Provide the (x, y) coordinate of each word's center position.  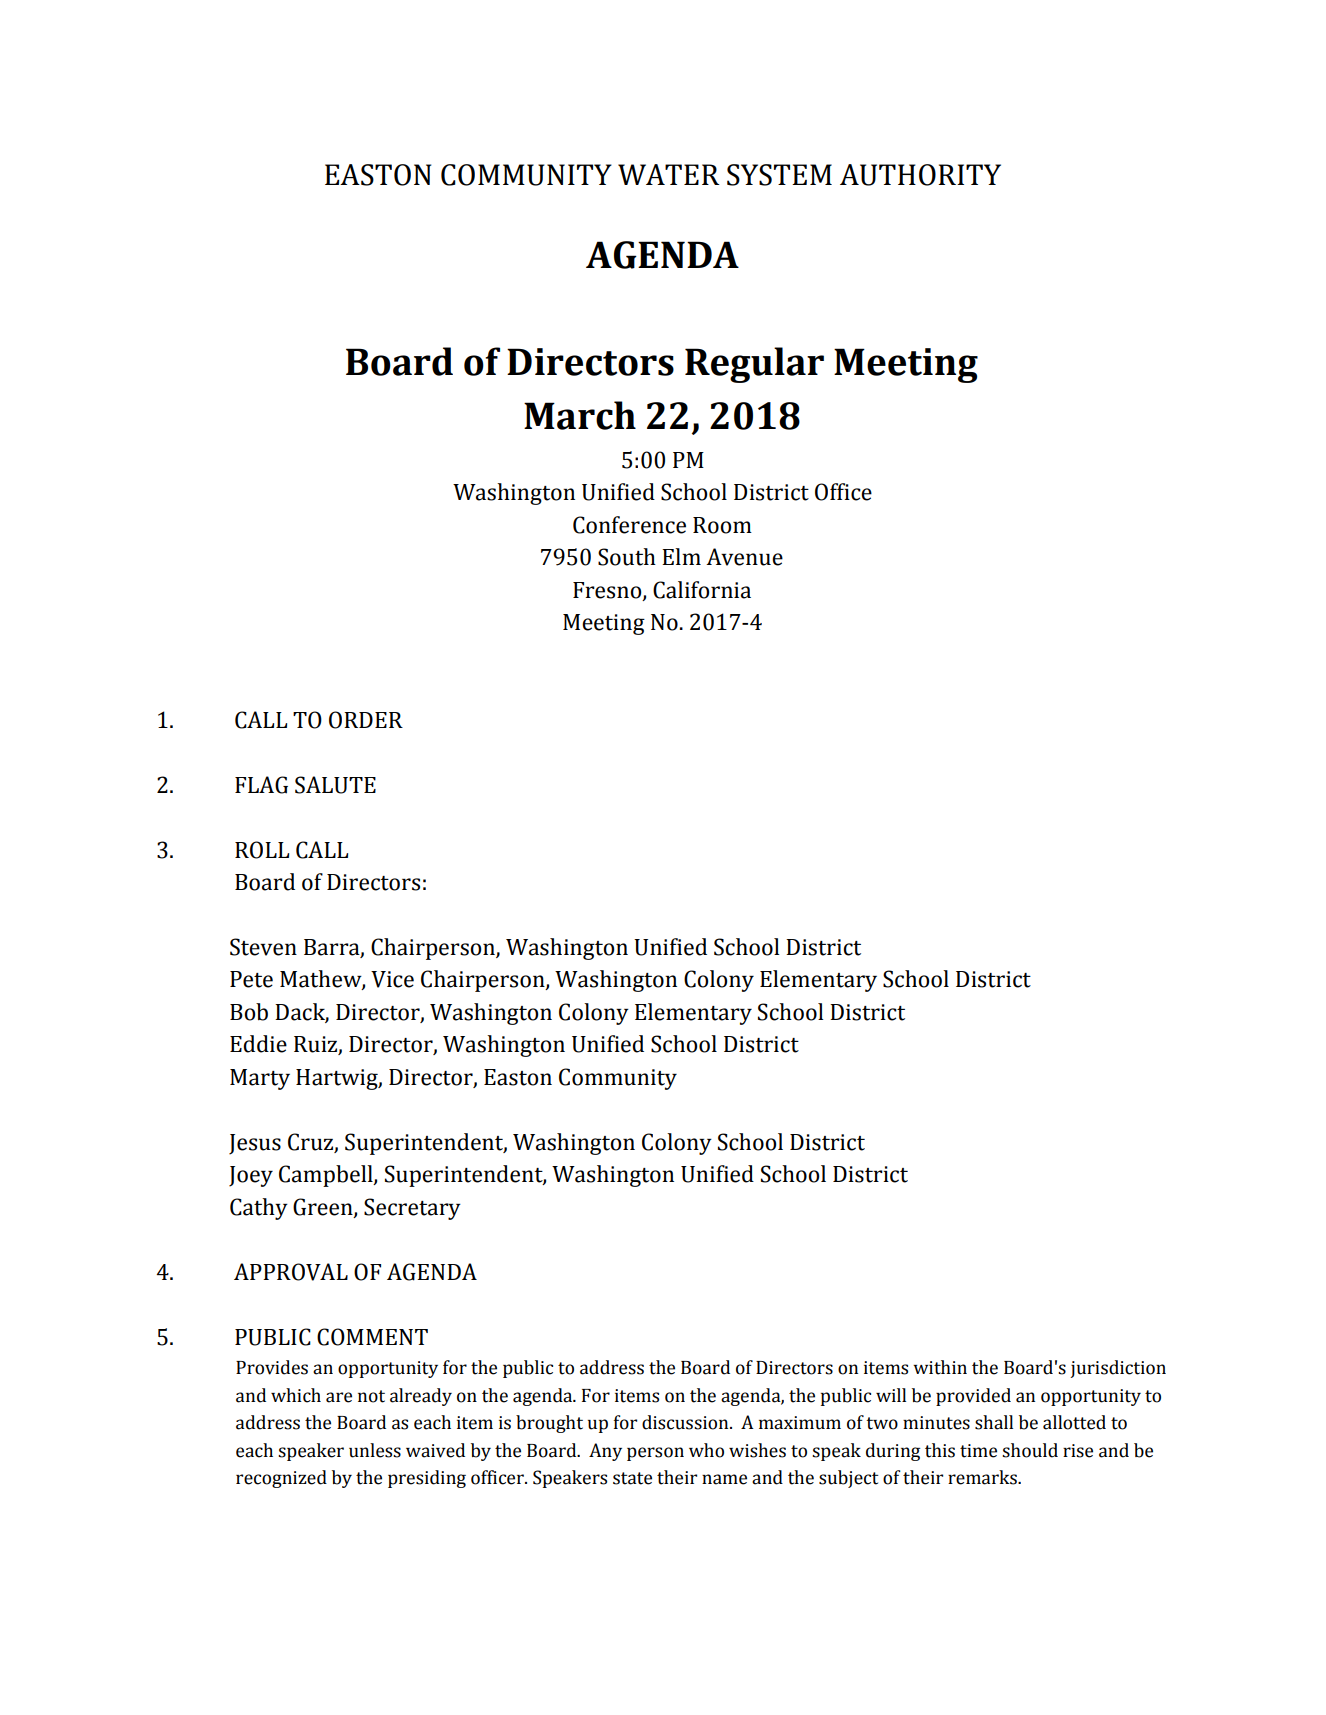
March (580, 415)
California (702, 590)
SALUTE (335, 785)
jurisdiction (1118, 1369)
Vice (392, 979)
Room (722, 525)
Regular (754, 365)
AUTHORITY (920, 175)
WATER (669, 174)
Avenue (744, 557)
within (940, 1367)
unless (375, 1450)
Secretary (412, 1209)
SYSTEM (779, 175)
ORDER (366, 720)
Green (324, 1207)
